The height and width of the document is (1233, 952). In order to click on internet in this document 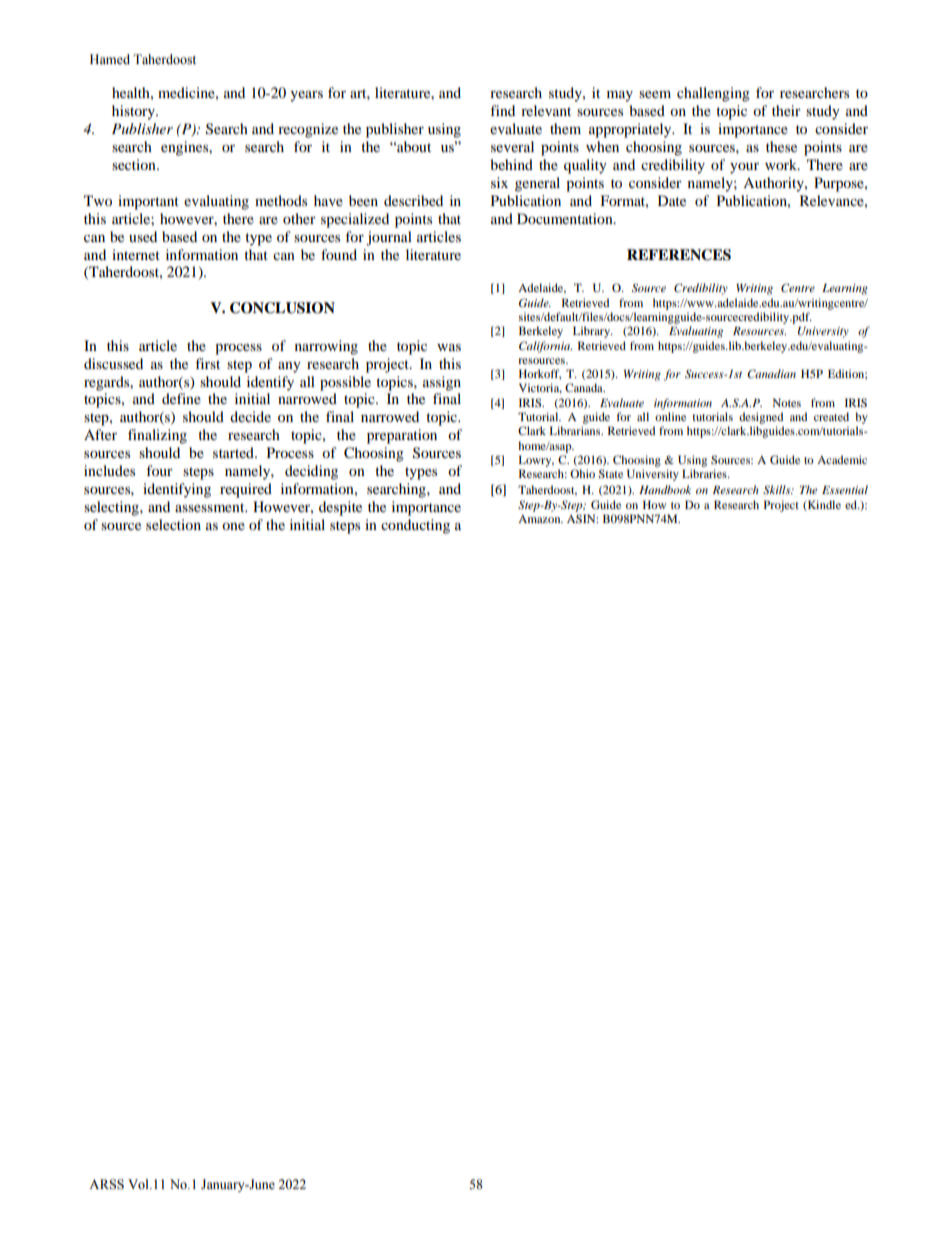, I will do `click(136, 254)`.
